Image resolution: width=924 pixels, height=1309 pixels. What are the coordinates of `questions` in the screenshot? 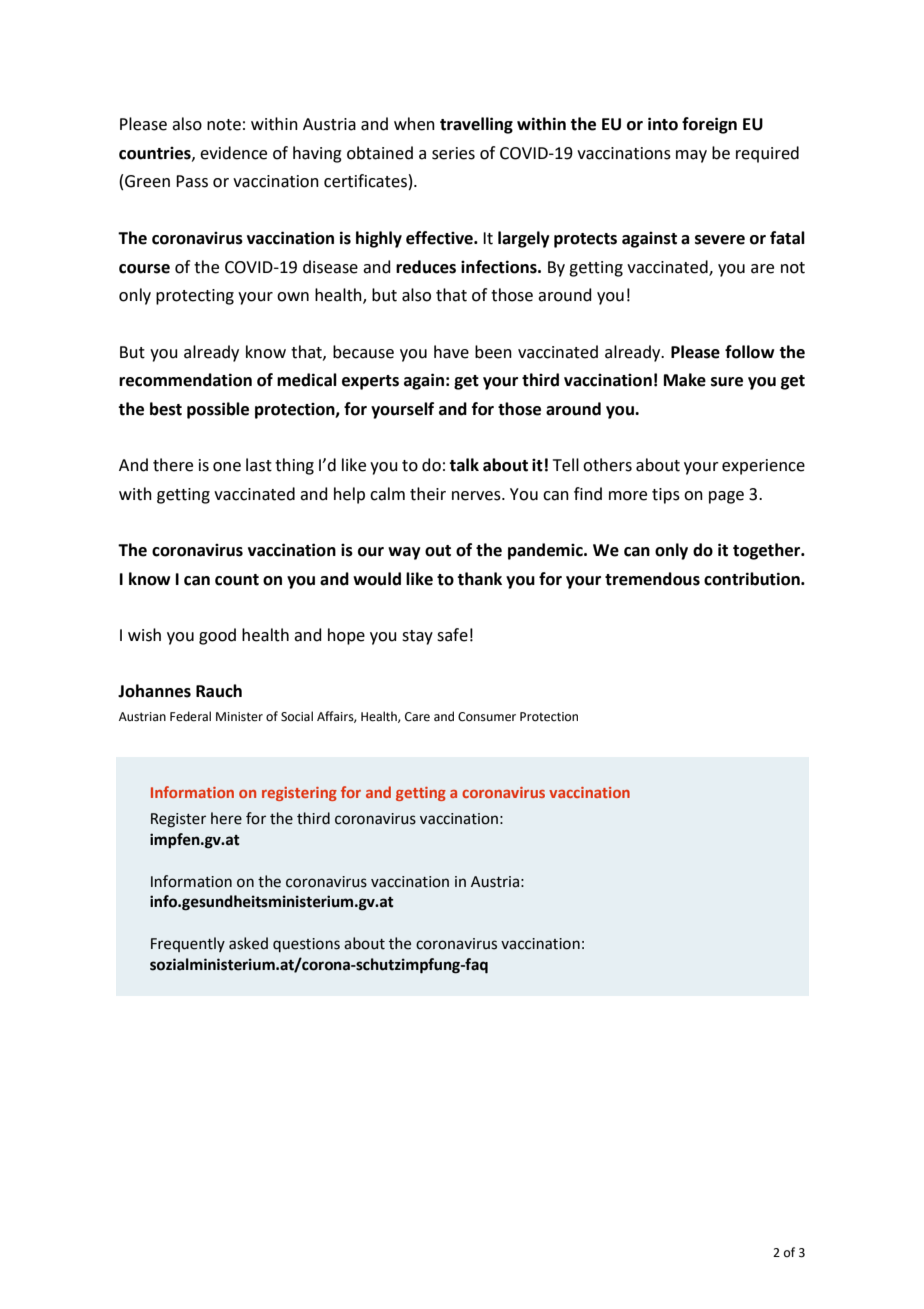 It's located at (306, 945).
